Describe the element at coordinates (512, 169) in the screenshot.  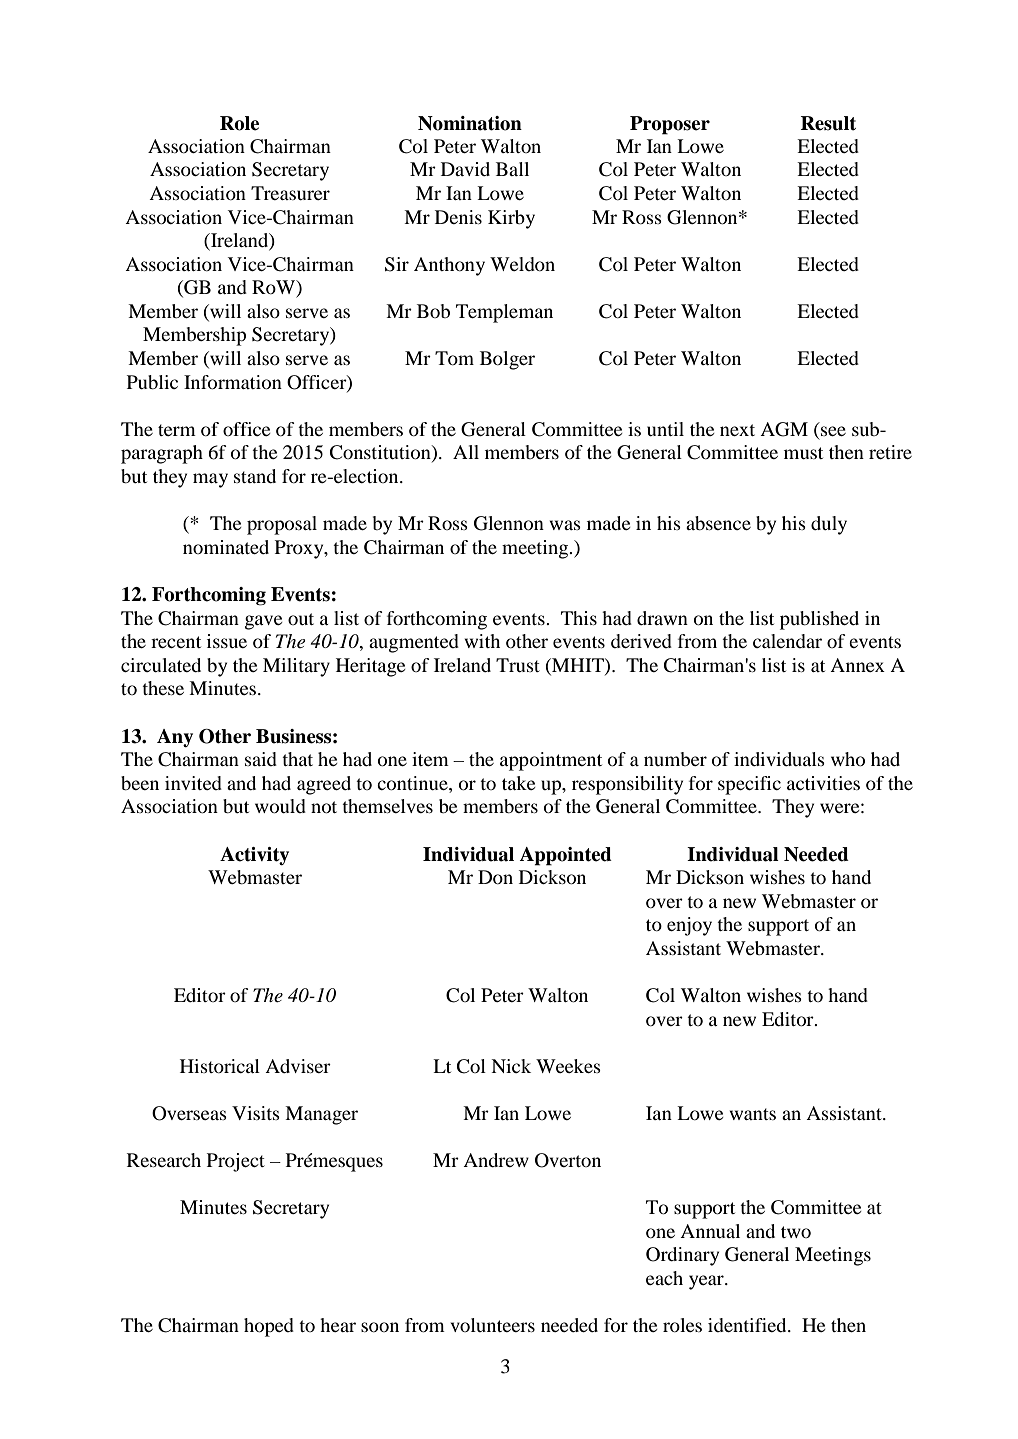
I see `Ball` at that location.
